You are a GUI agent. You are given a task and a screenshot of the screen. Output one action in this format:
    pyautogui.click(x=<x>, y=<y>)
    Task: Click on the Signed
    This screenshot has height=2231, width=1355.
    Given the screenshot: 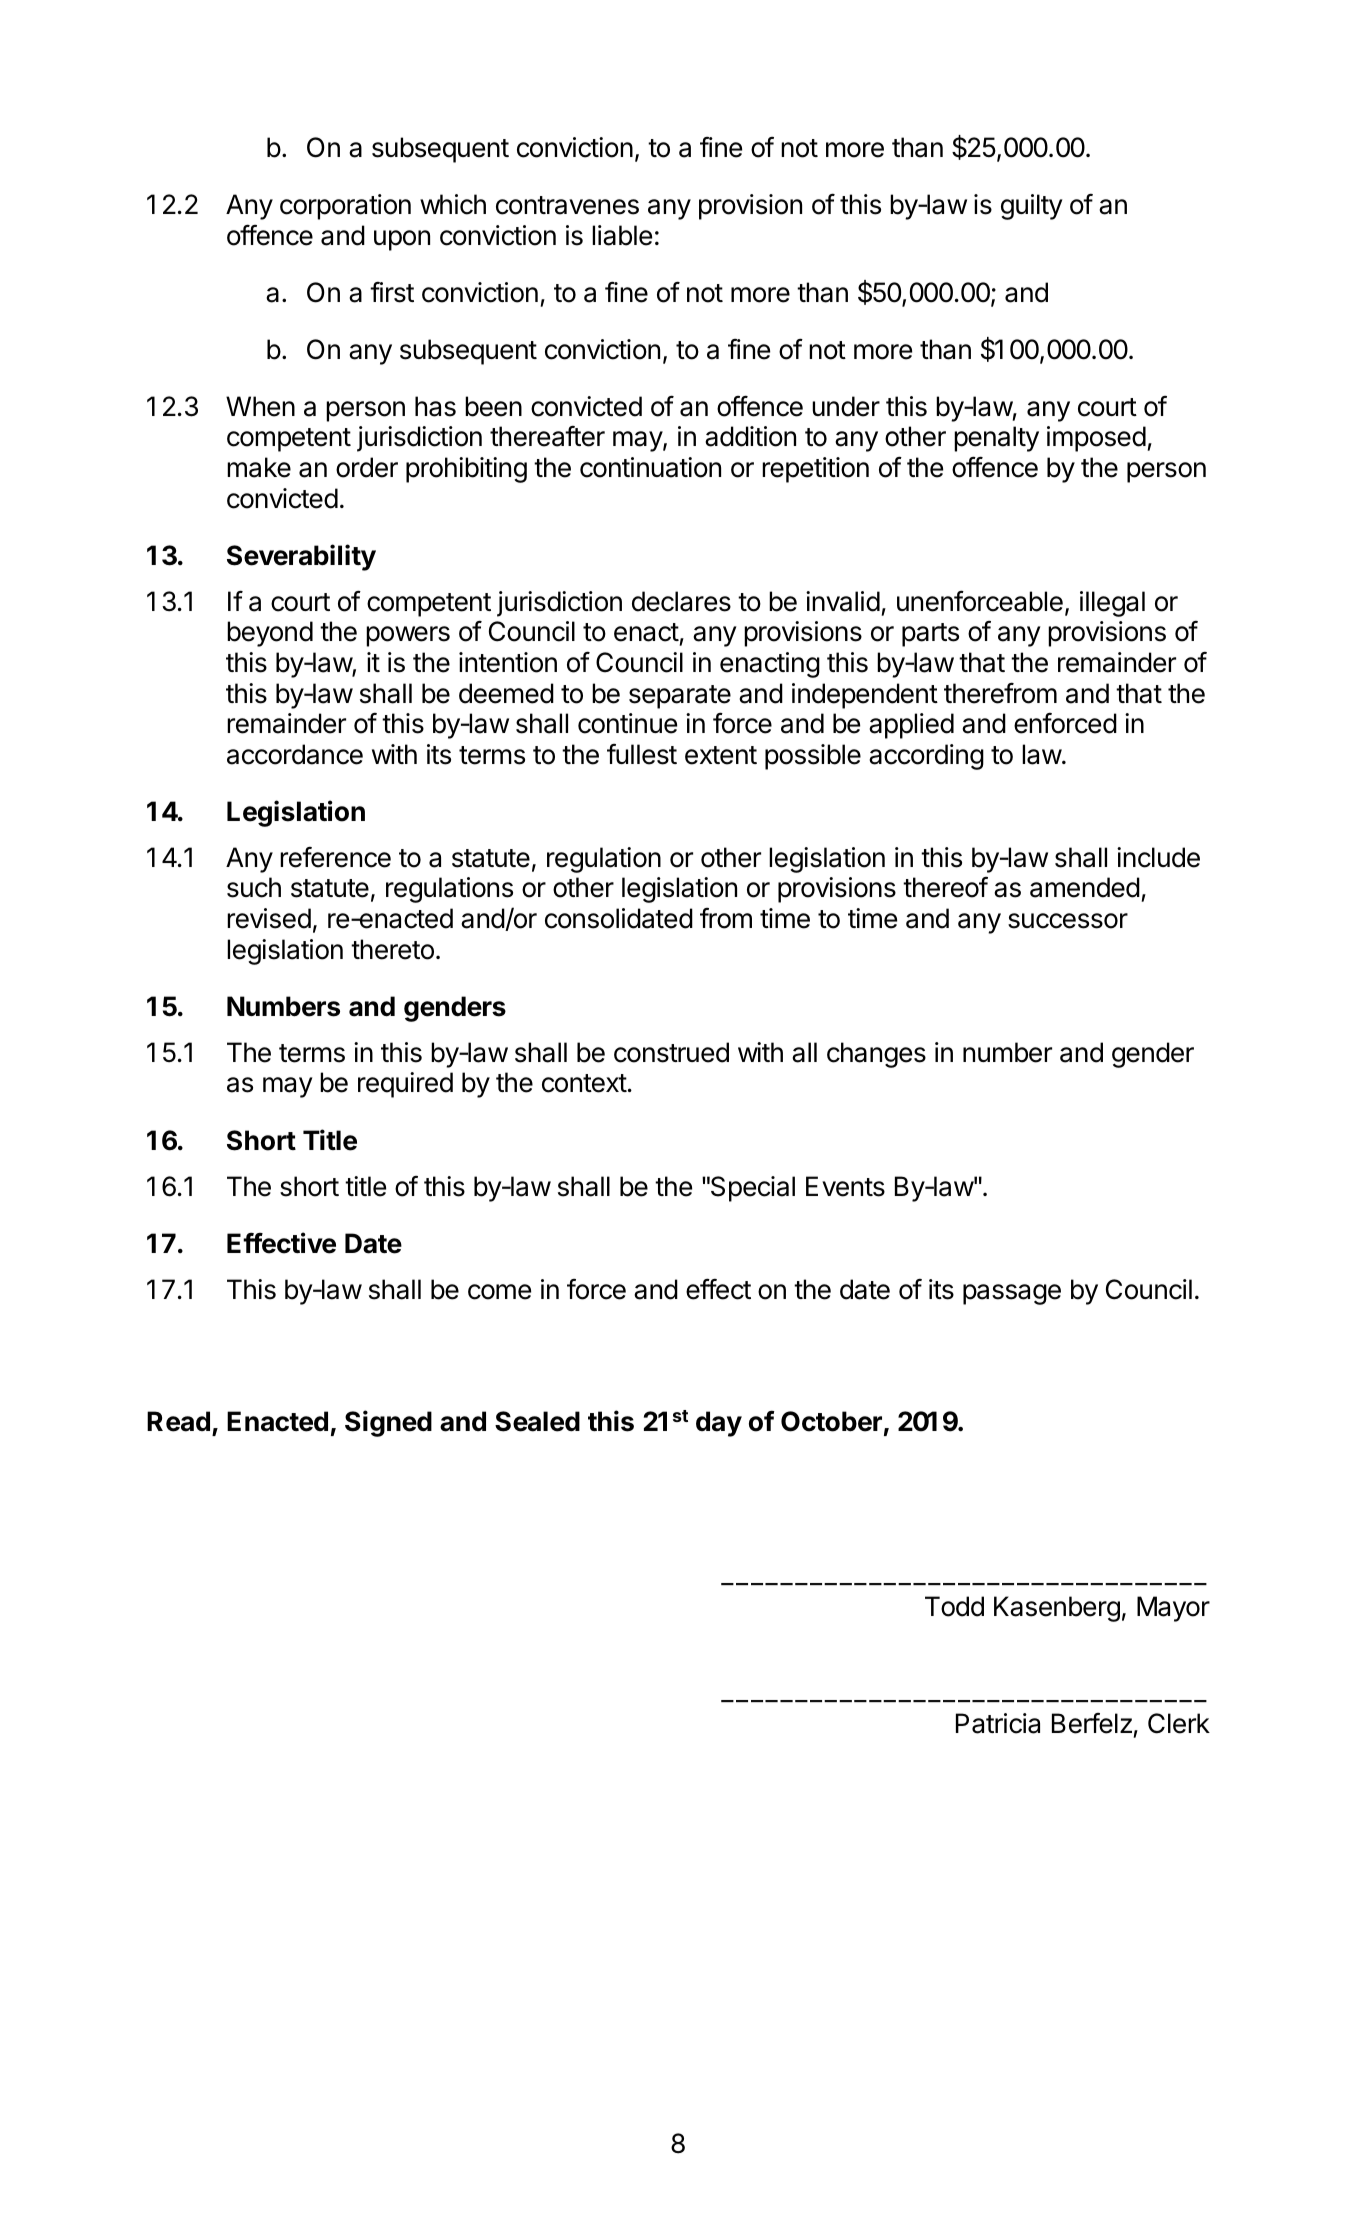 What is the action you would take?
    pyautogui.click(x=388, y=1423)
